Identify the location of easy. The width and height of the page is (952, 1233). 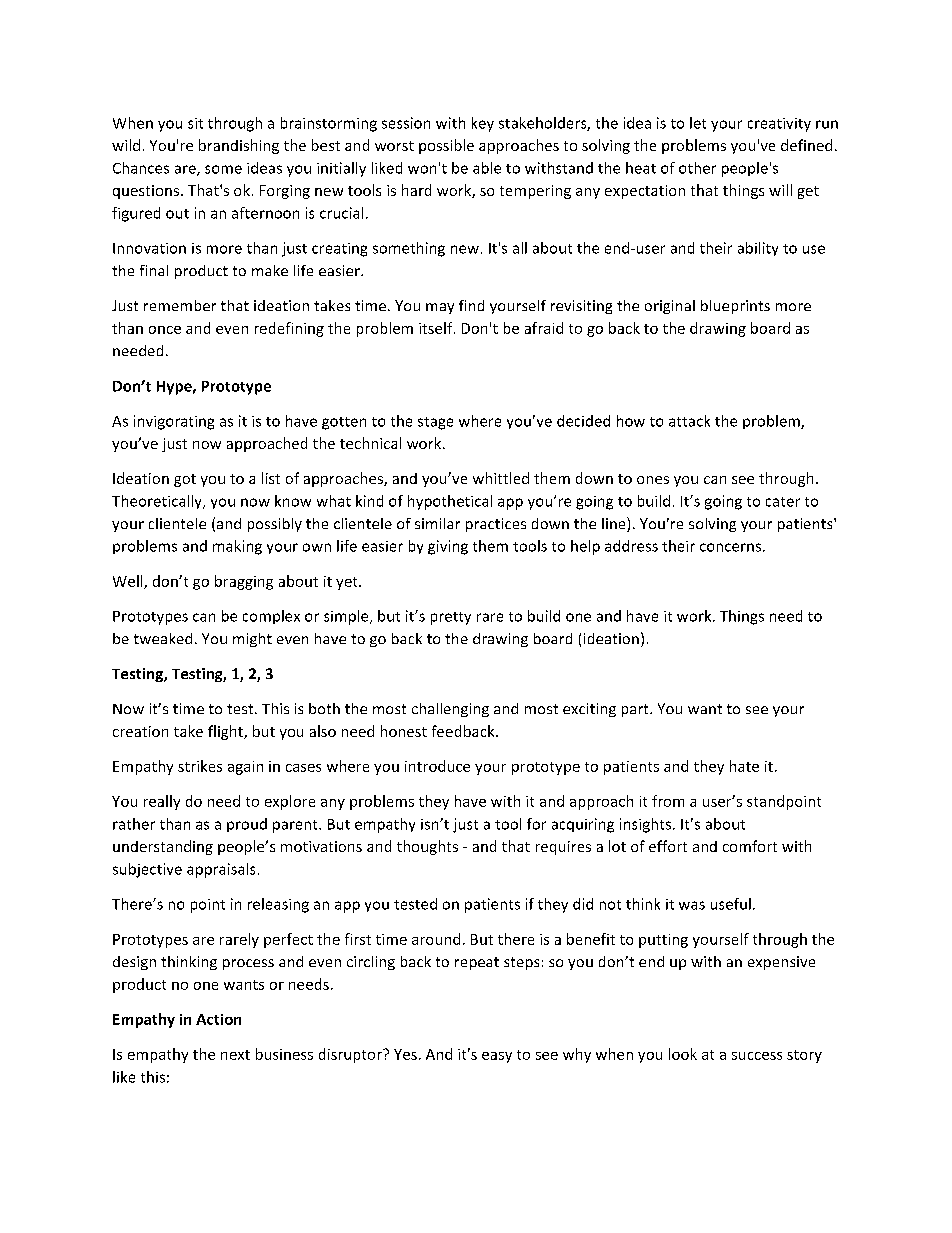
(497, 1057).
